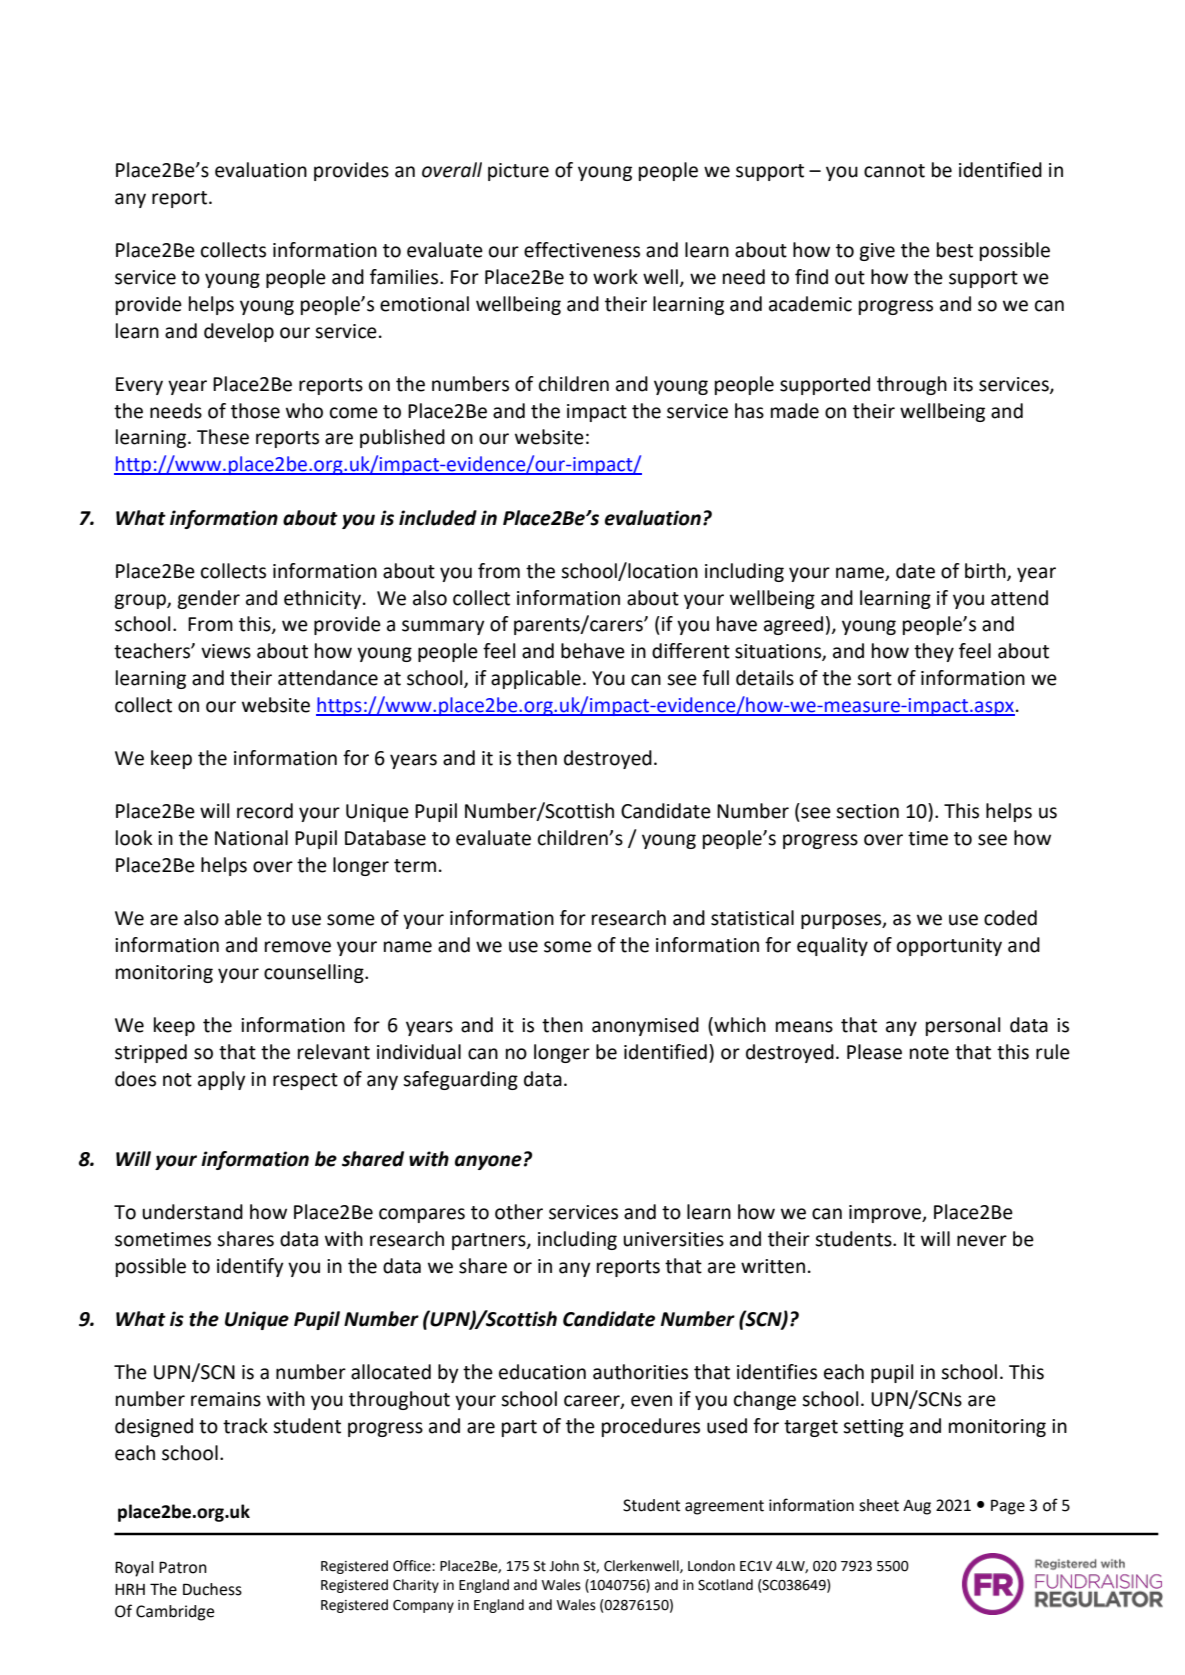 The height and width of the screenshot is (1675, 1185). I want to click on National, so click(251, 838).
